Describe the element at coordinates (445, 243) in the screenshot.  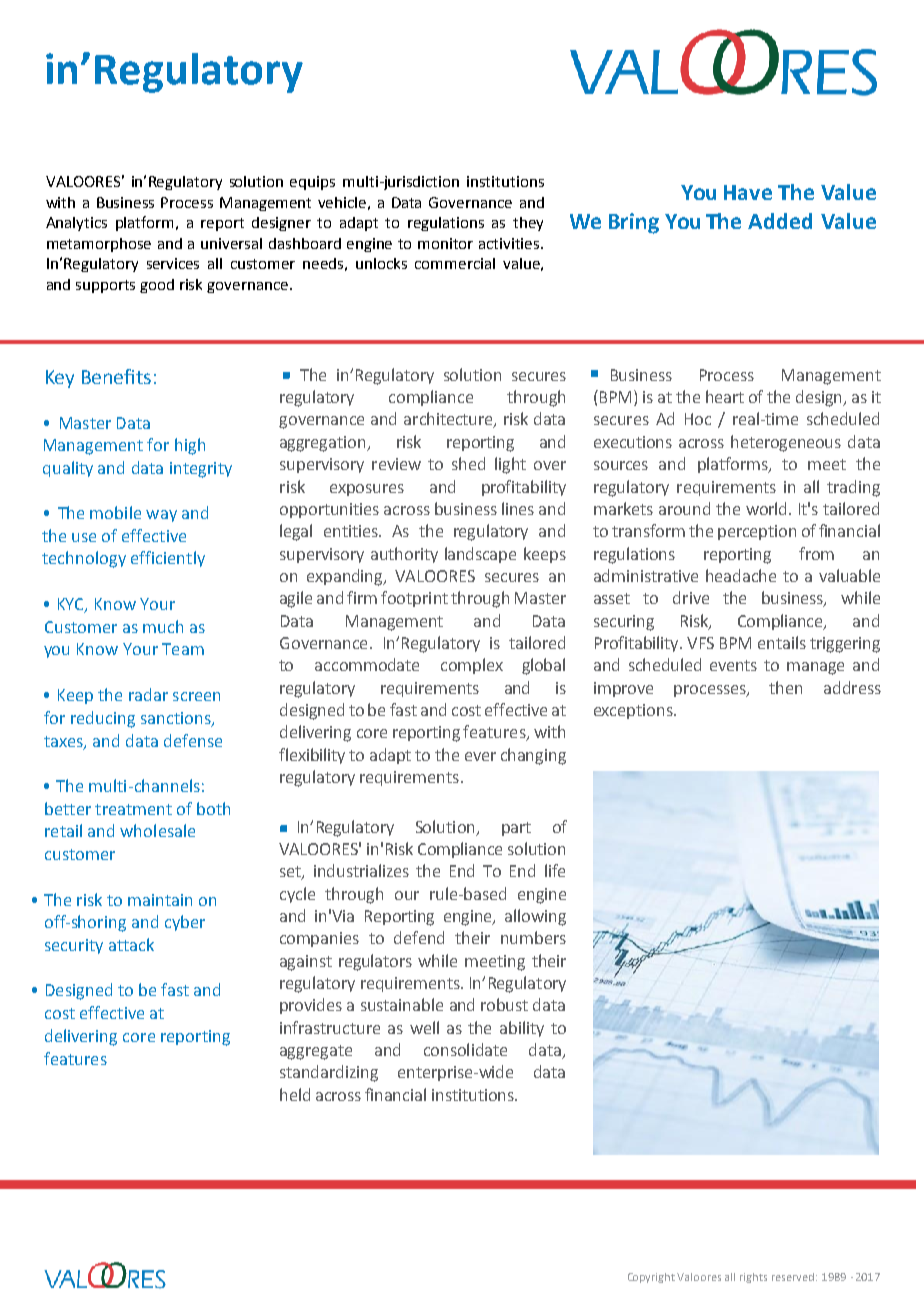
I see `monitor` at that location.
